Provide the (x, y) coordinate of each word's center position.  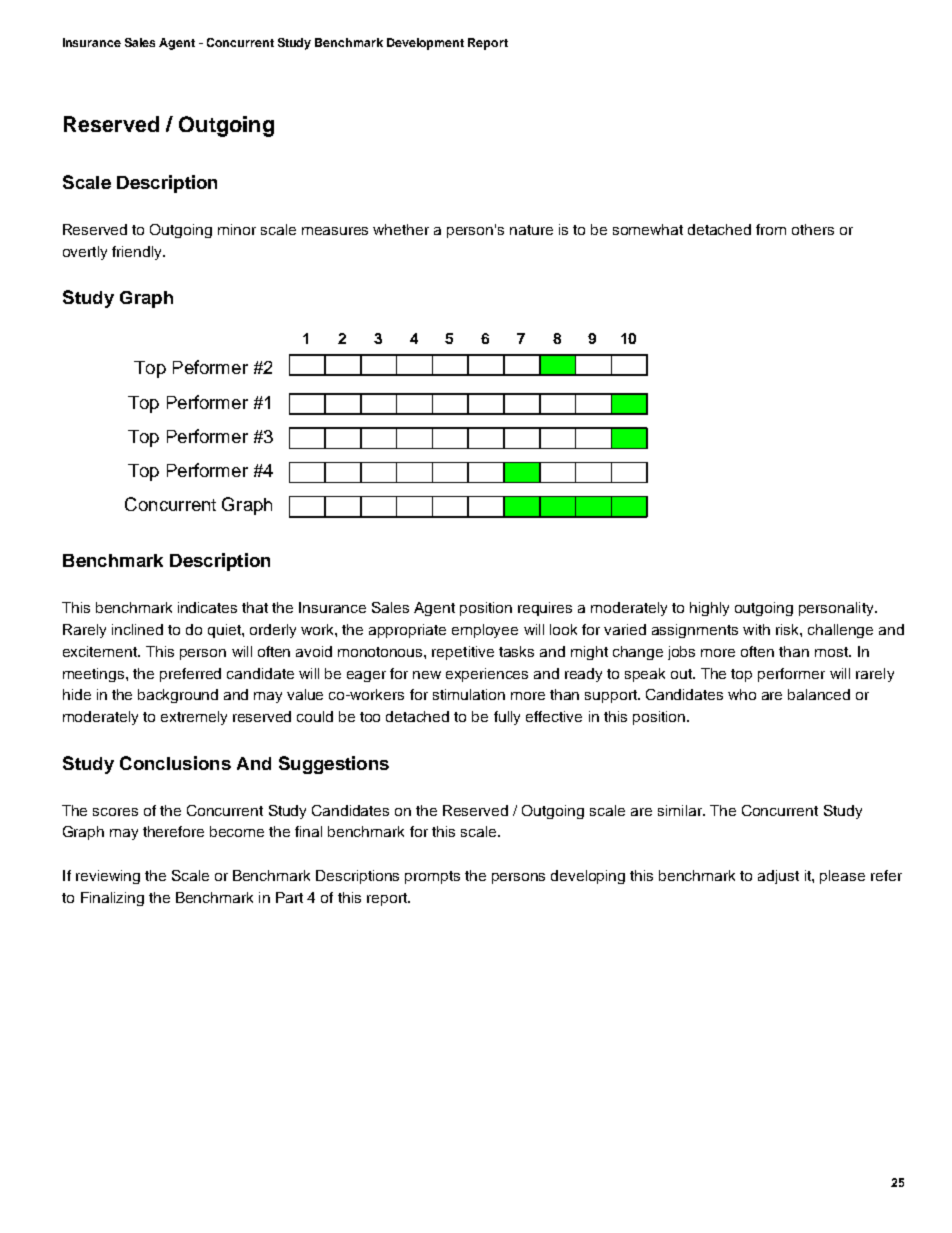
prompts (432, 877)
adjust (778, 877)
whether (401, 229)
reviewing (108, 877)
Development (425, 44)
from (771, 229)
